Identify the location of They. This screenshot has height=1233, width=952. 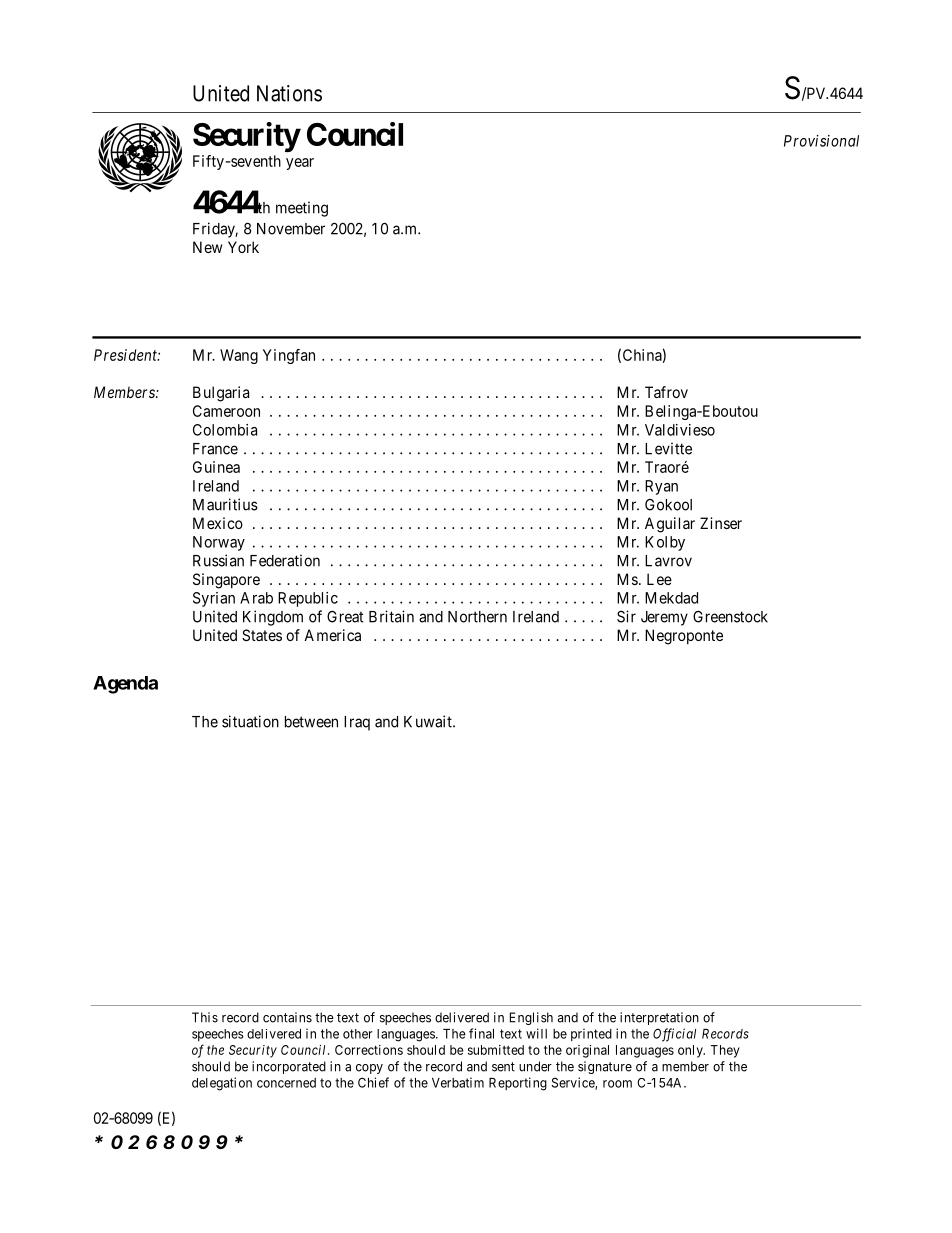
(725, 1051).
